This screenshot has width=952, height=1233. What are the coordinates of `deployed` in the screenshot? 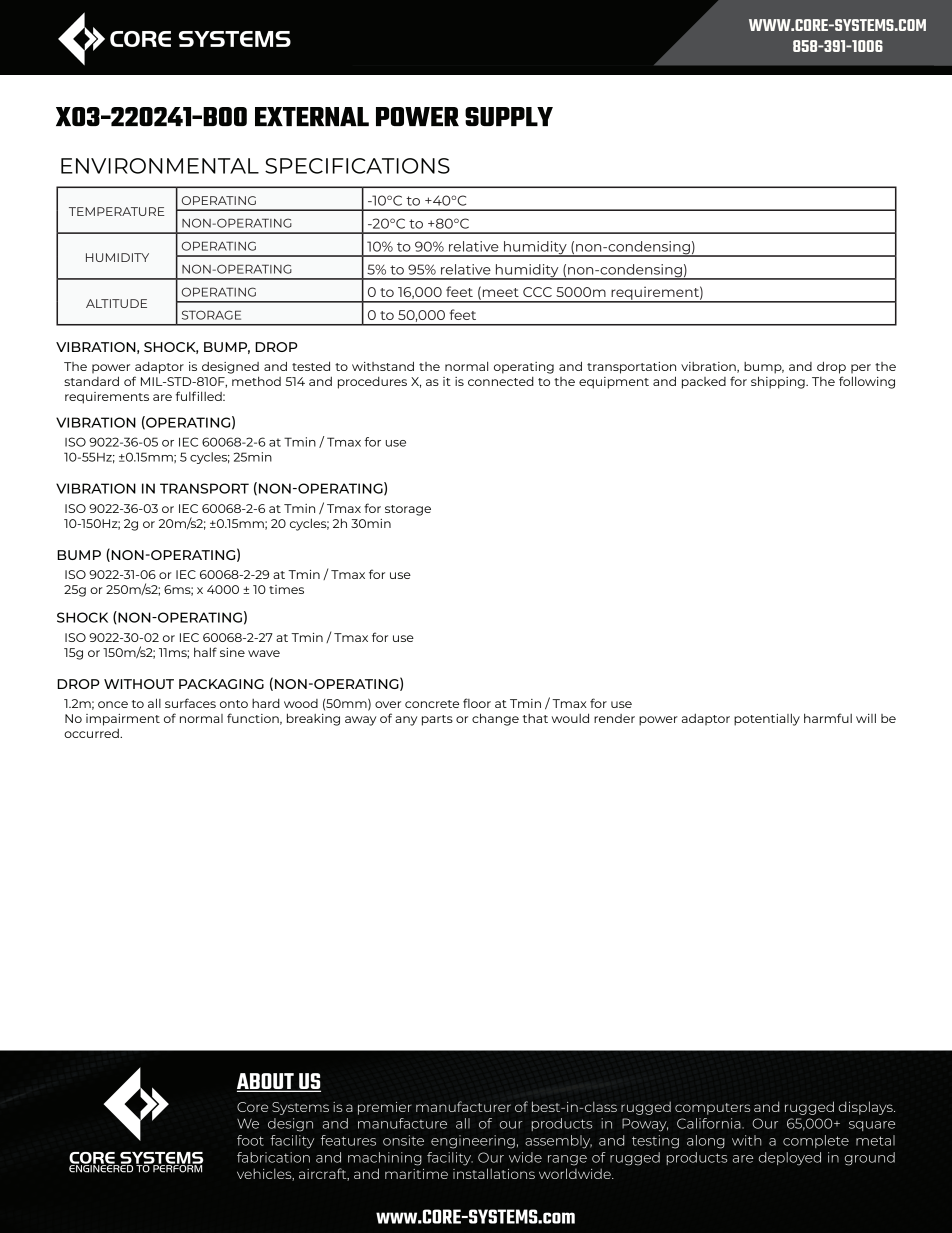 It's located at (790, 1159).
